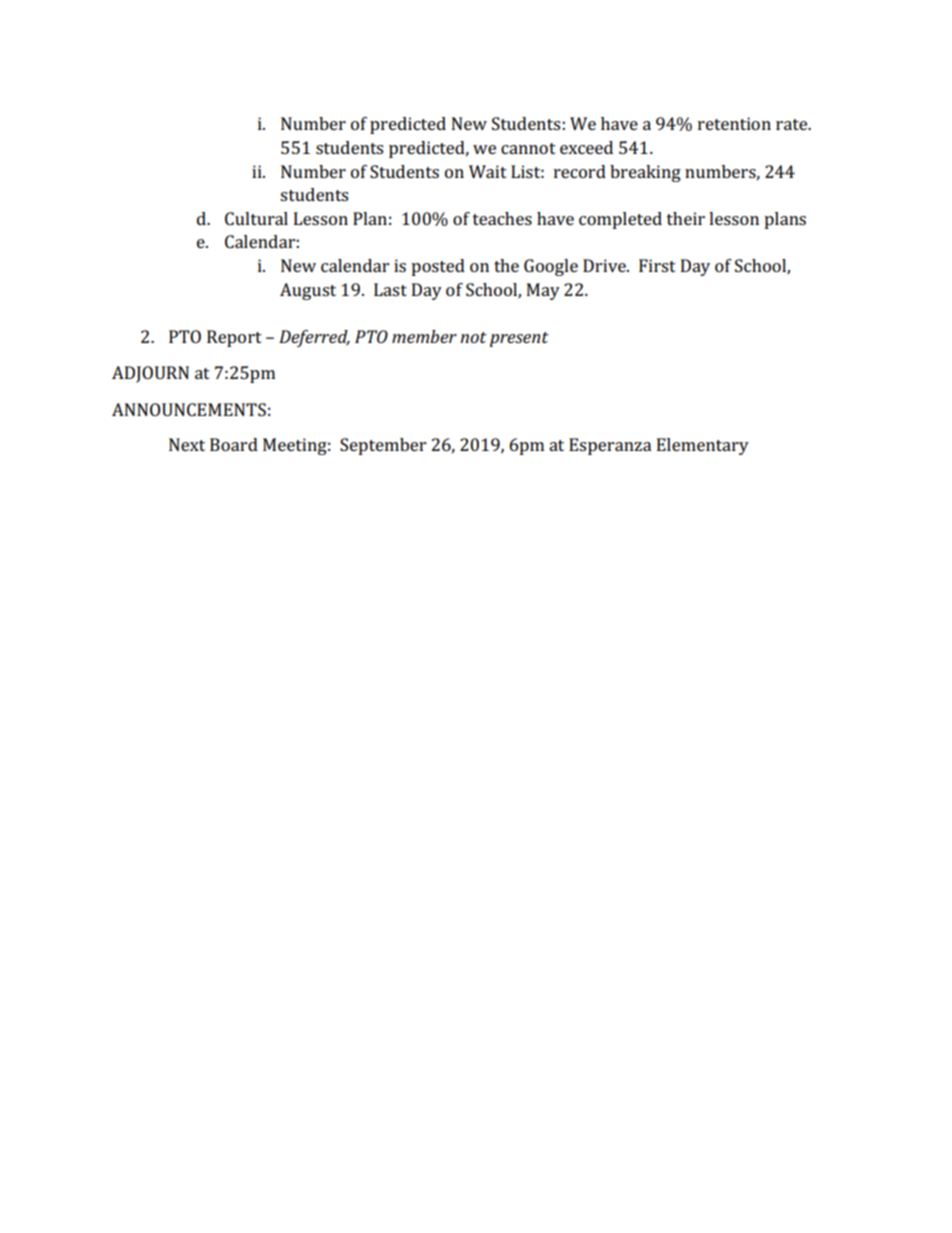 The image size is (952, 1233). What do you see at coordinates (686, 218) in the screenshot?
I see `their` at bounding box center [686, 218].
